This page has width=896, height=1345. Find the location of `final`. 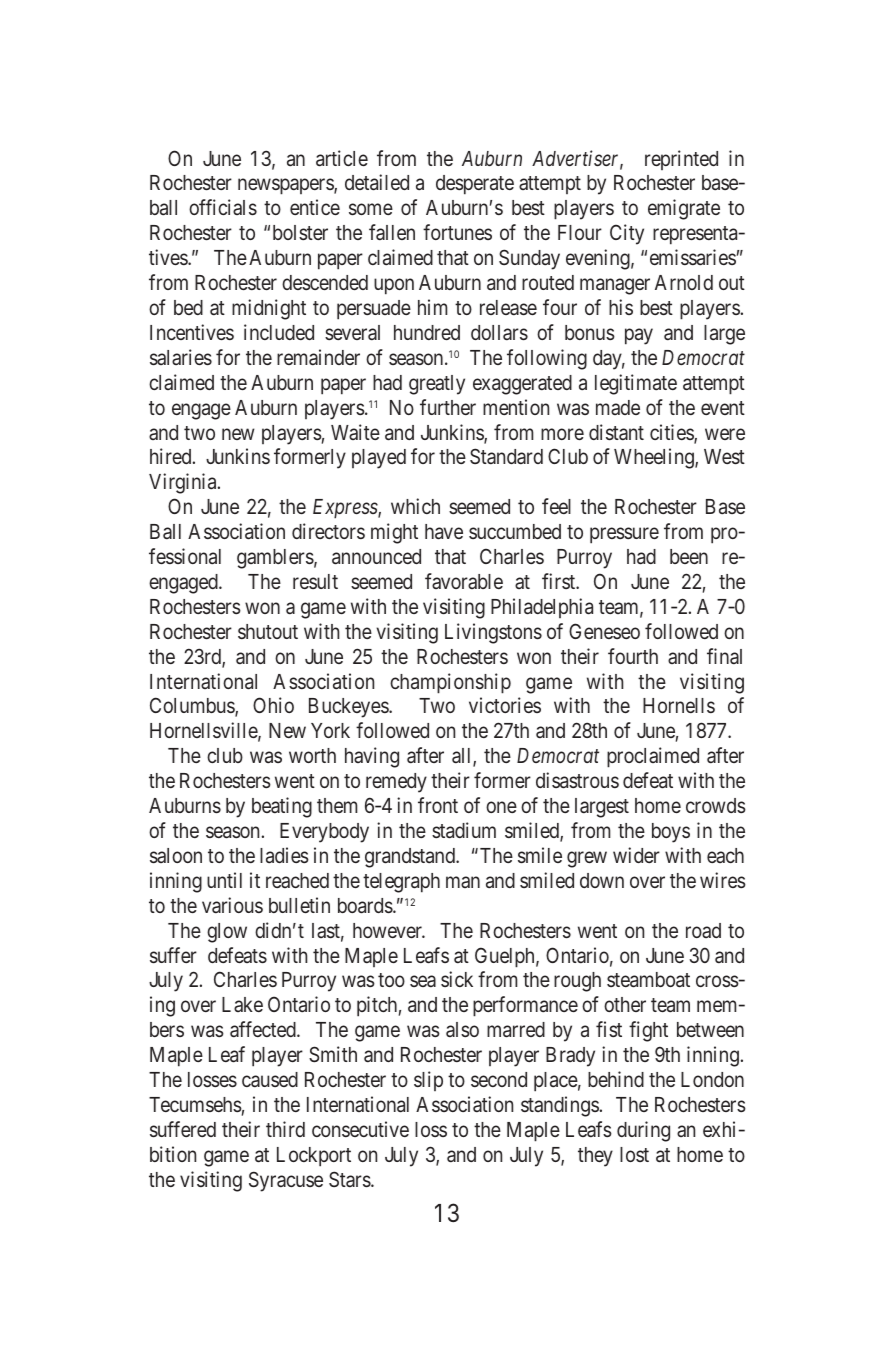

final is located at coordinates (724, 656).
